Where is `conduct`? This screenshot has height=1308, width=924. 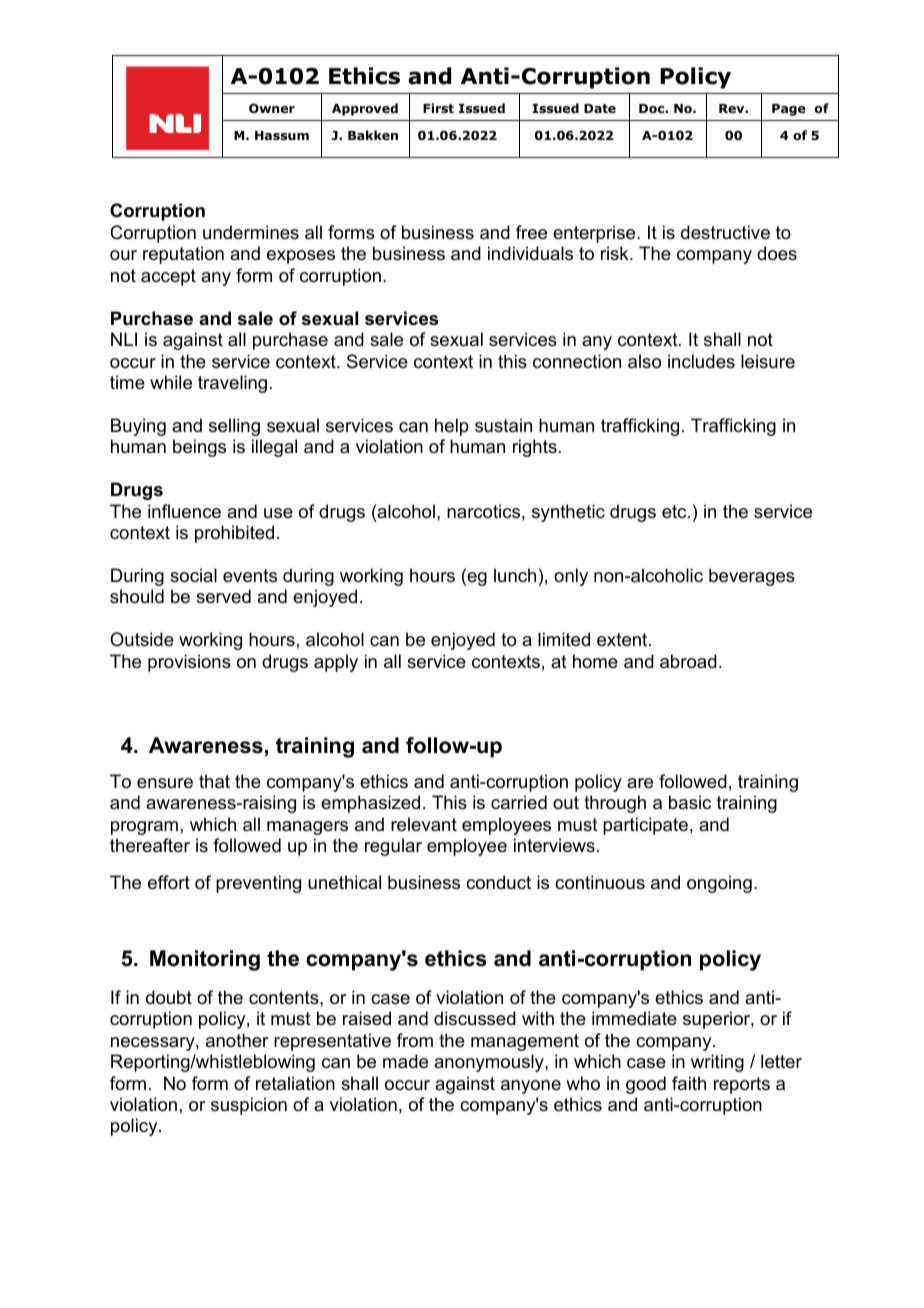 conduct is located at coordinates (498, 882).
